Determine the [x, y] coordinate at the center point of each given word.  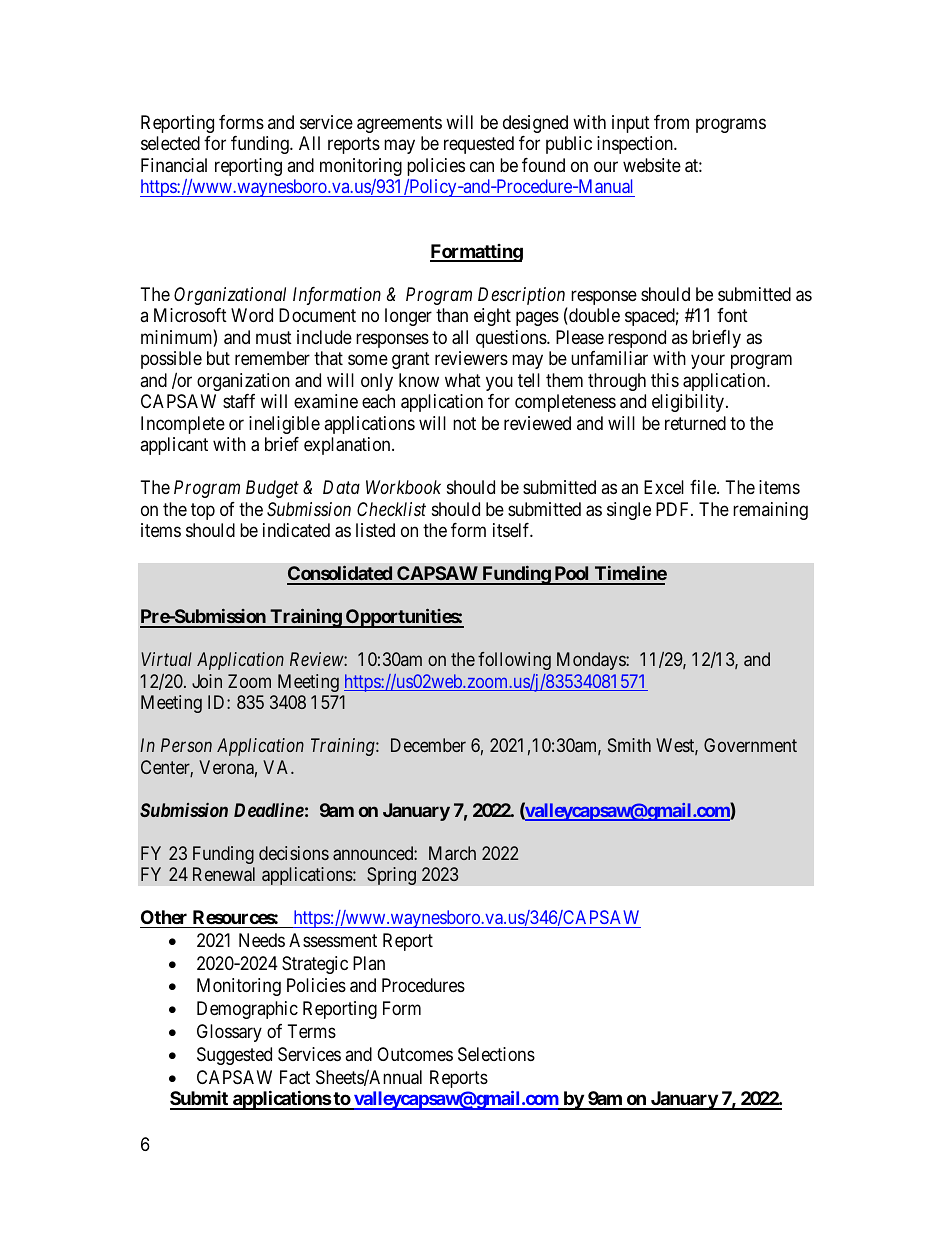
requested [479, 145]
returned [695, 423]
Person [186, 745]
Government [750, 745]
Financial [174, 165]
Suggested [234, 1056]
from [671, 122]
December [428, 745]
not [464, 423]
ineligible [284, 425]
